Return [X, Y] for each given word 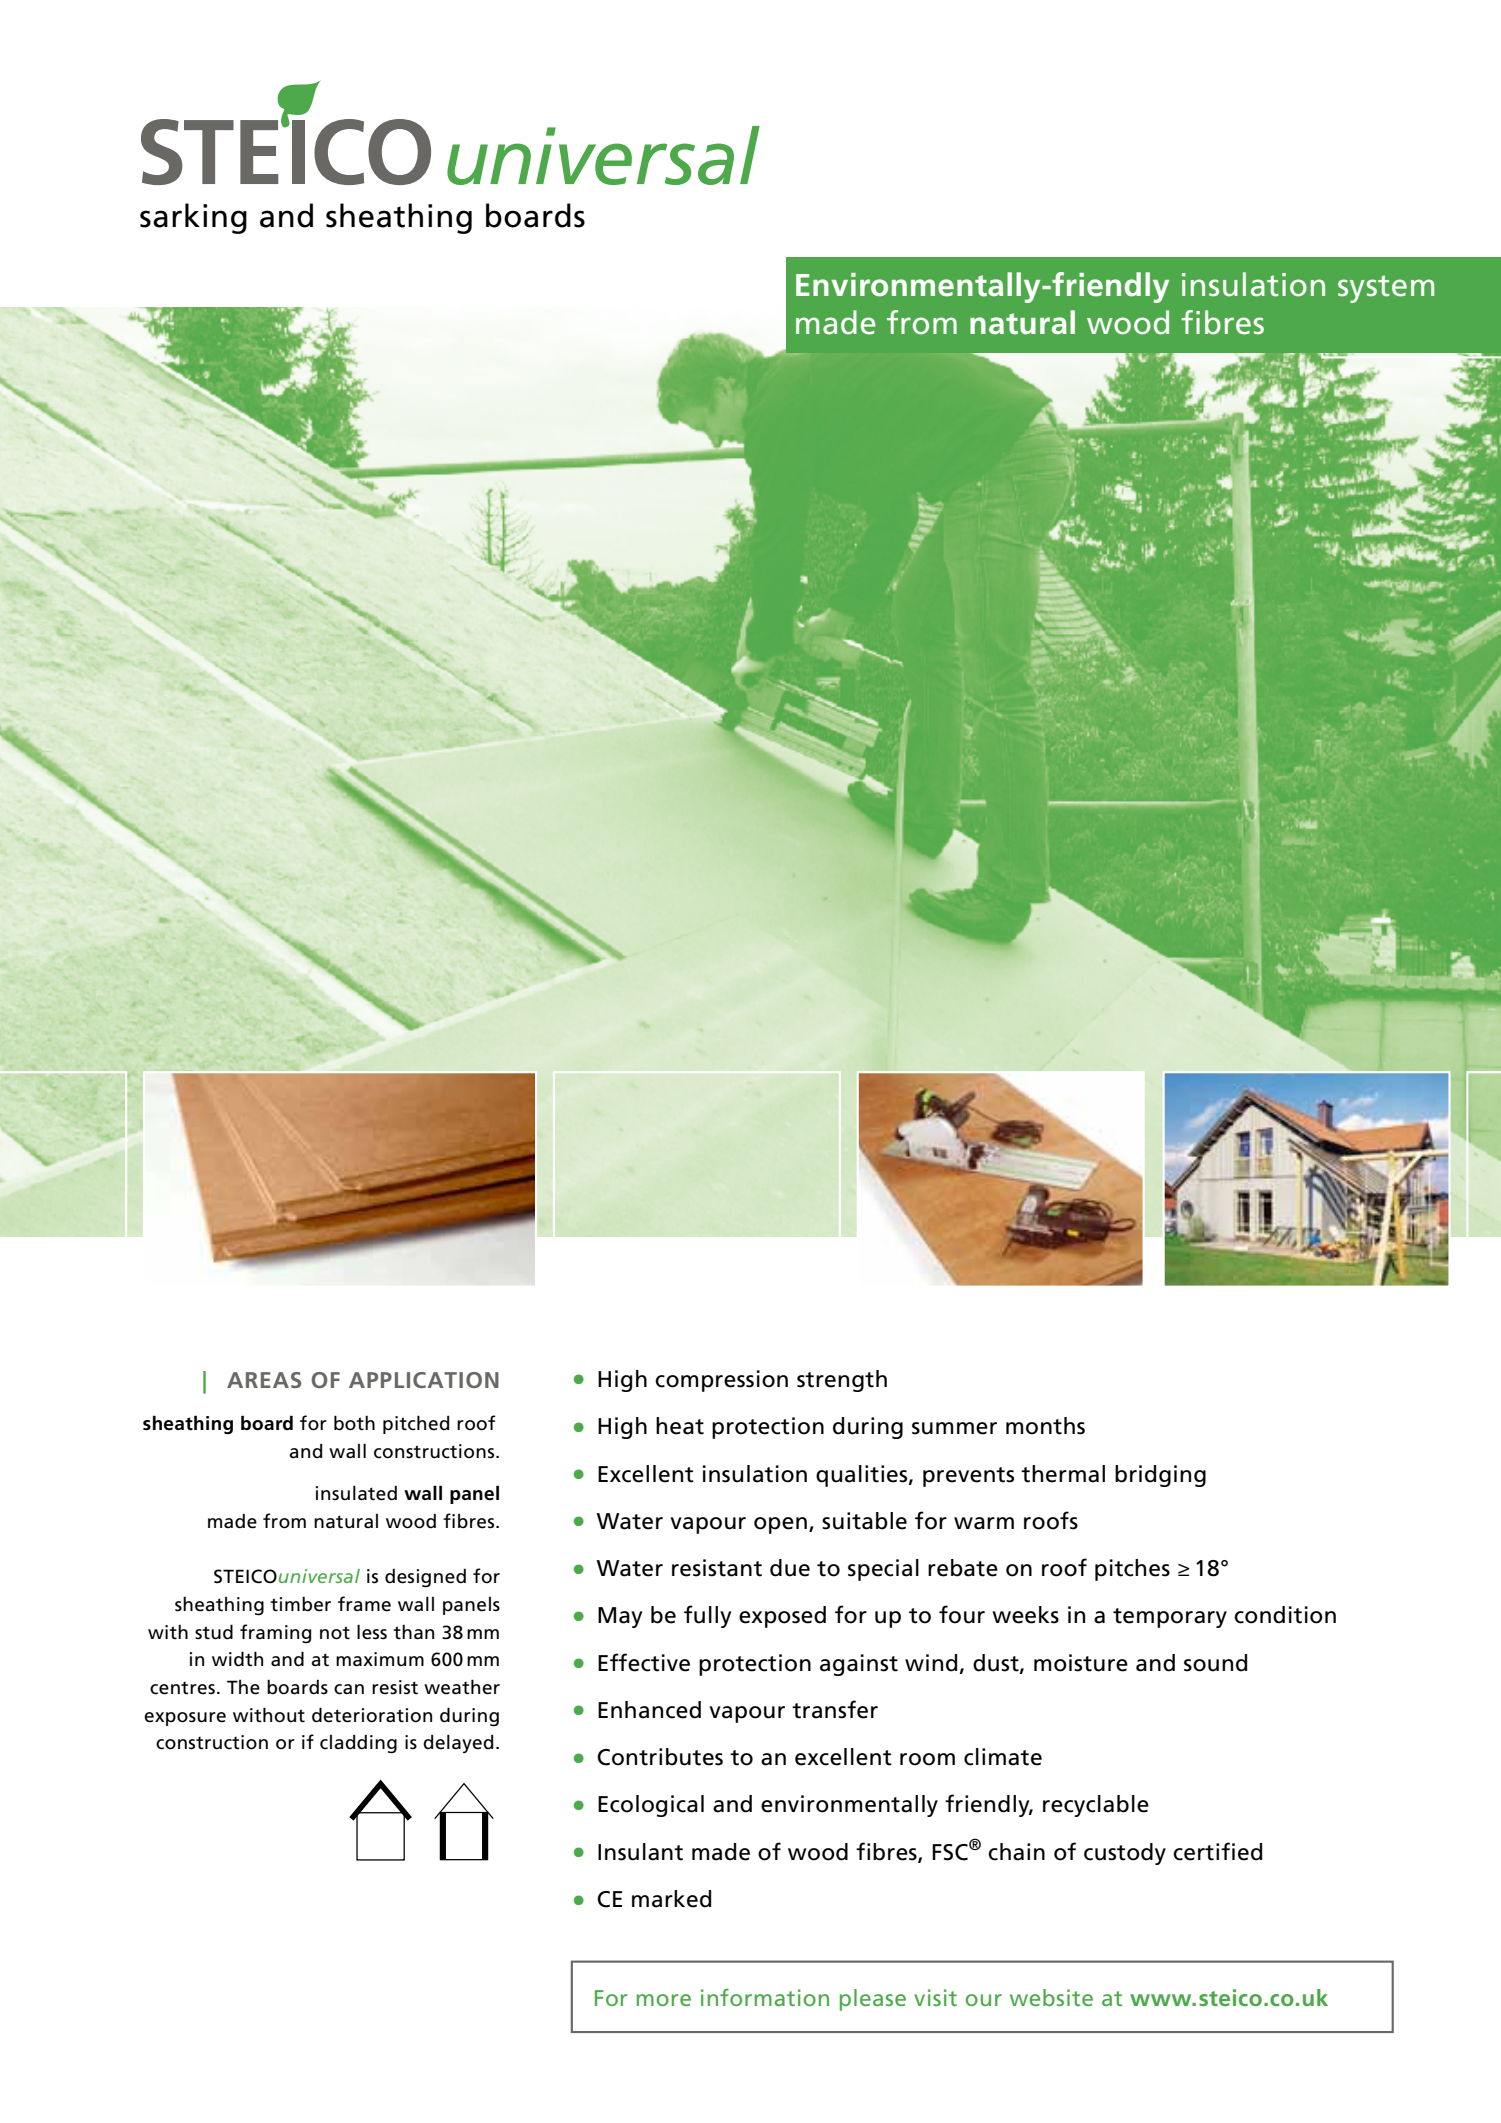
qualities [863, 1476]
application [424, 1380]
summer [954, 1428]
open [780, 1525]
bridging [1160, 1476]
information [765, 1997]
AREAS [264, 1380]
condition [1285, 1615]
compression [721, 1381]
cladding [358, 1744]
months [1045, 1426]
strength [842, 1381]
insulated [356, 1493]
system [1386, 289]
